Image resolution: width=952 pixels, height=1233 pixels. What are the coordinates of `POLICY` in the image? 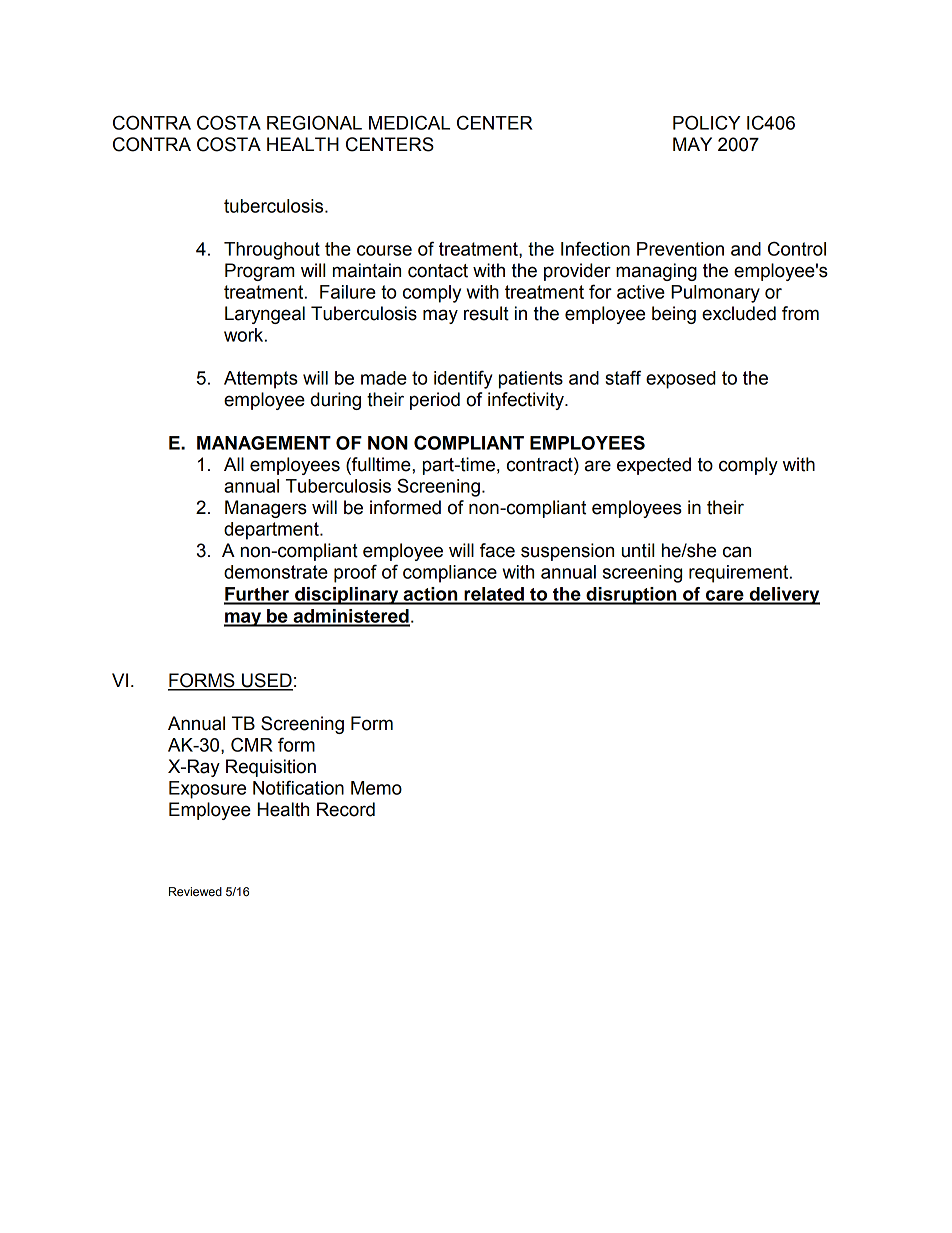 It's located at (707, 122).
